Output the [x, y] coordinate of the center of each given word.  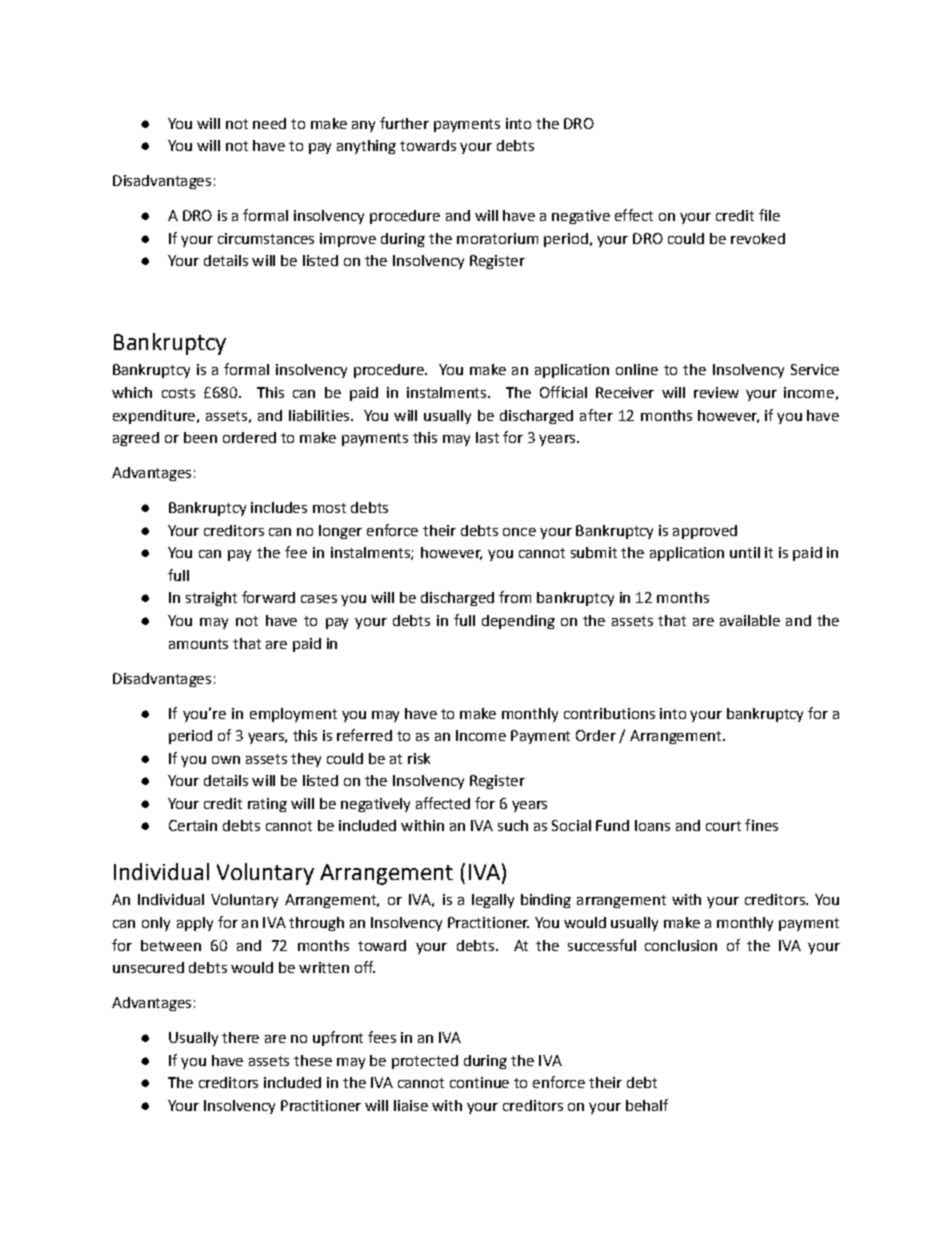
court [723, 826]
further [404, 123]
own [226, 760]
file [769, 215]
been [200, 437]
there [240, 1037]
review [716, 392]
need [269, 123]
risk [419, 758]
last [487, 437]
